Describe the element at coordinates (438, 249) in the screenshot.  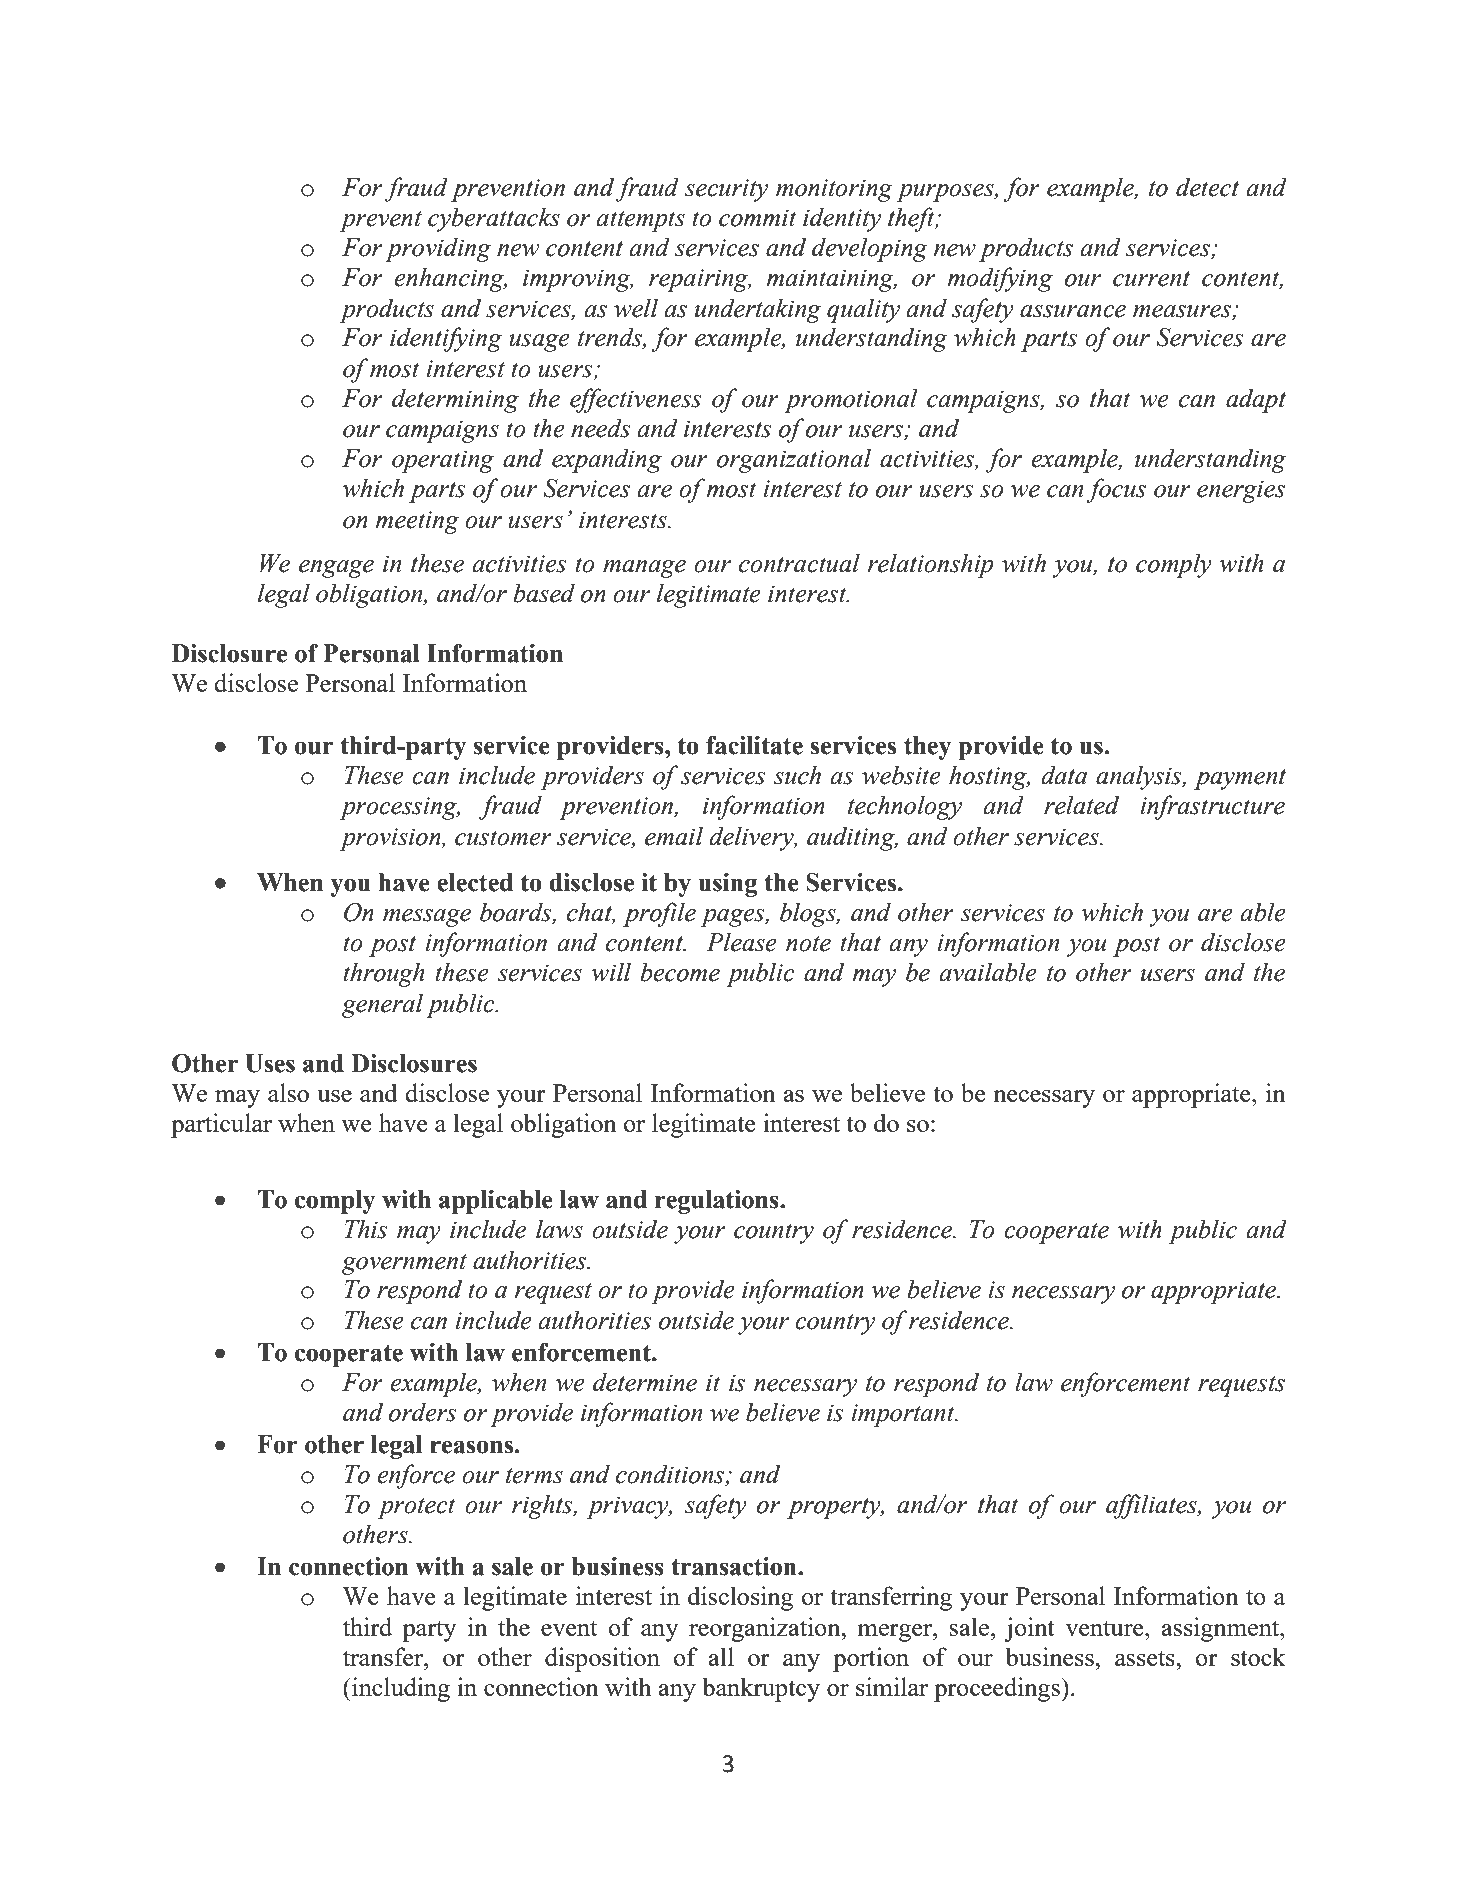
I see `providing` at that location.
